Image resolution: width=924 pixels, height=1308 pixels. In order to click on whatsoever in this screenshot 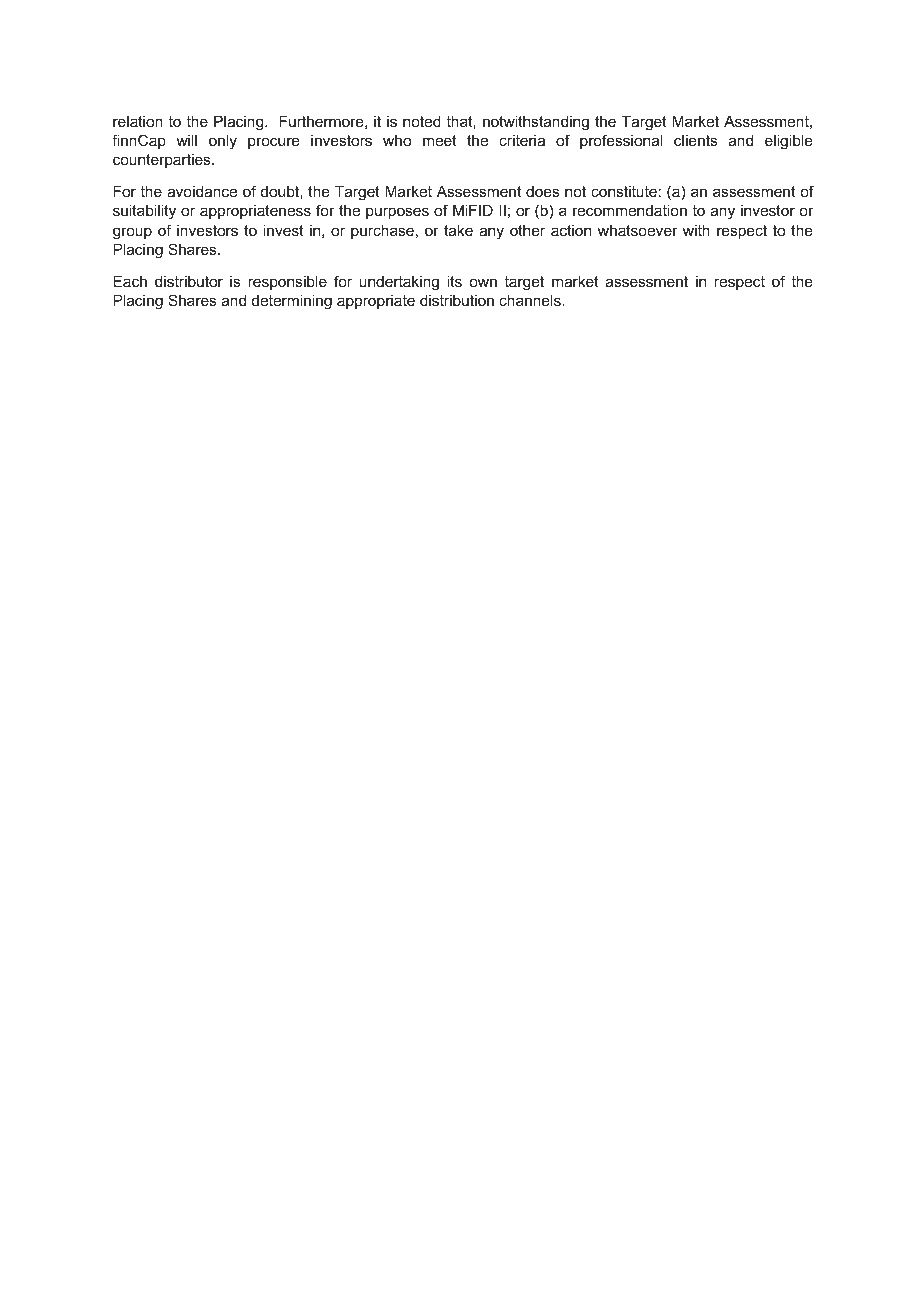, I will do `click(638, 230)`.
